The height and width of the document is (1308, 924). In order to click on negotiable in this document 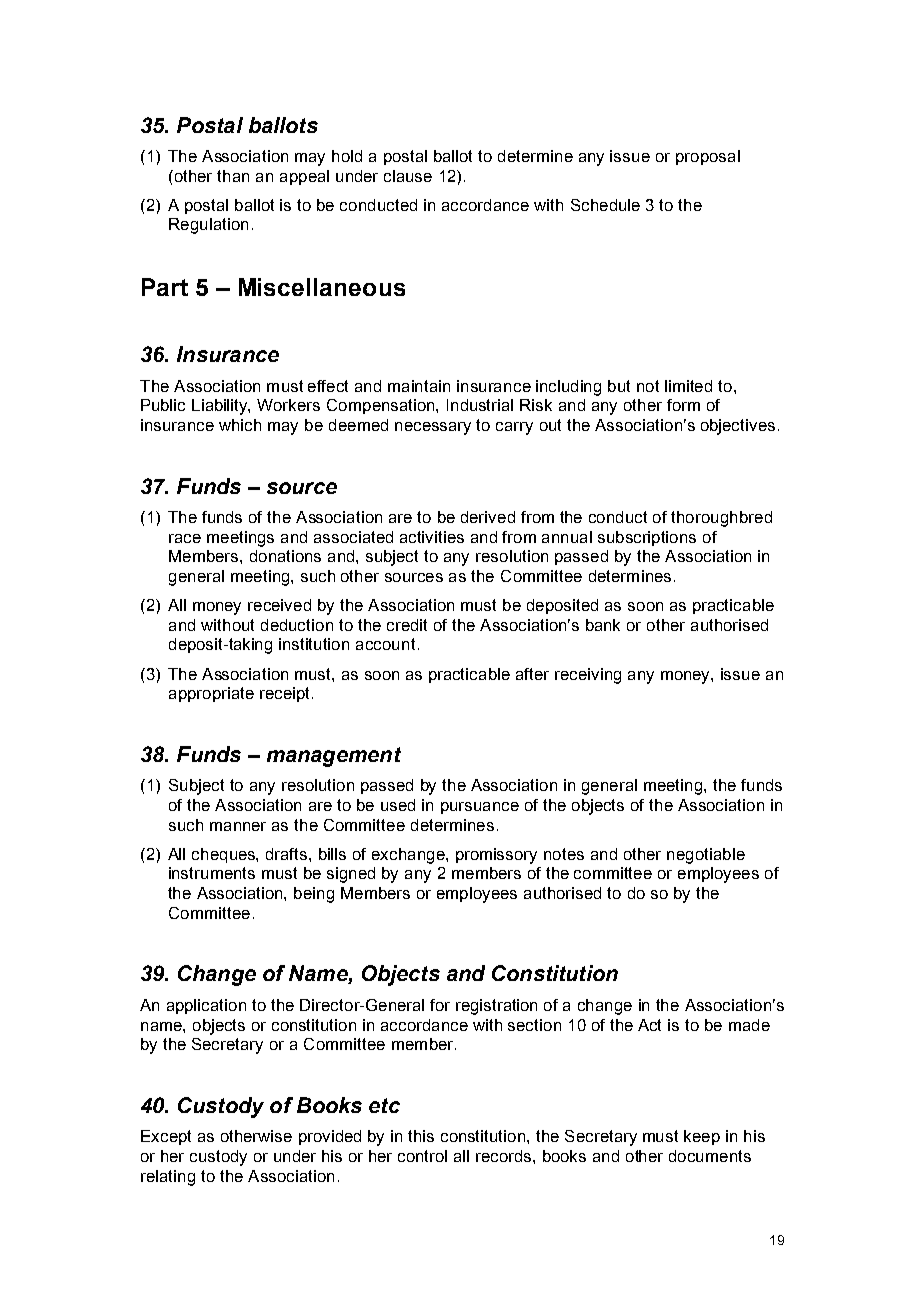, I will do `click(706, 856)`.
